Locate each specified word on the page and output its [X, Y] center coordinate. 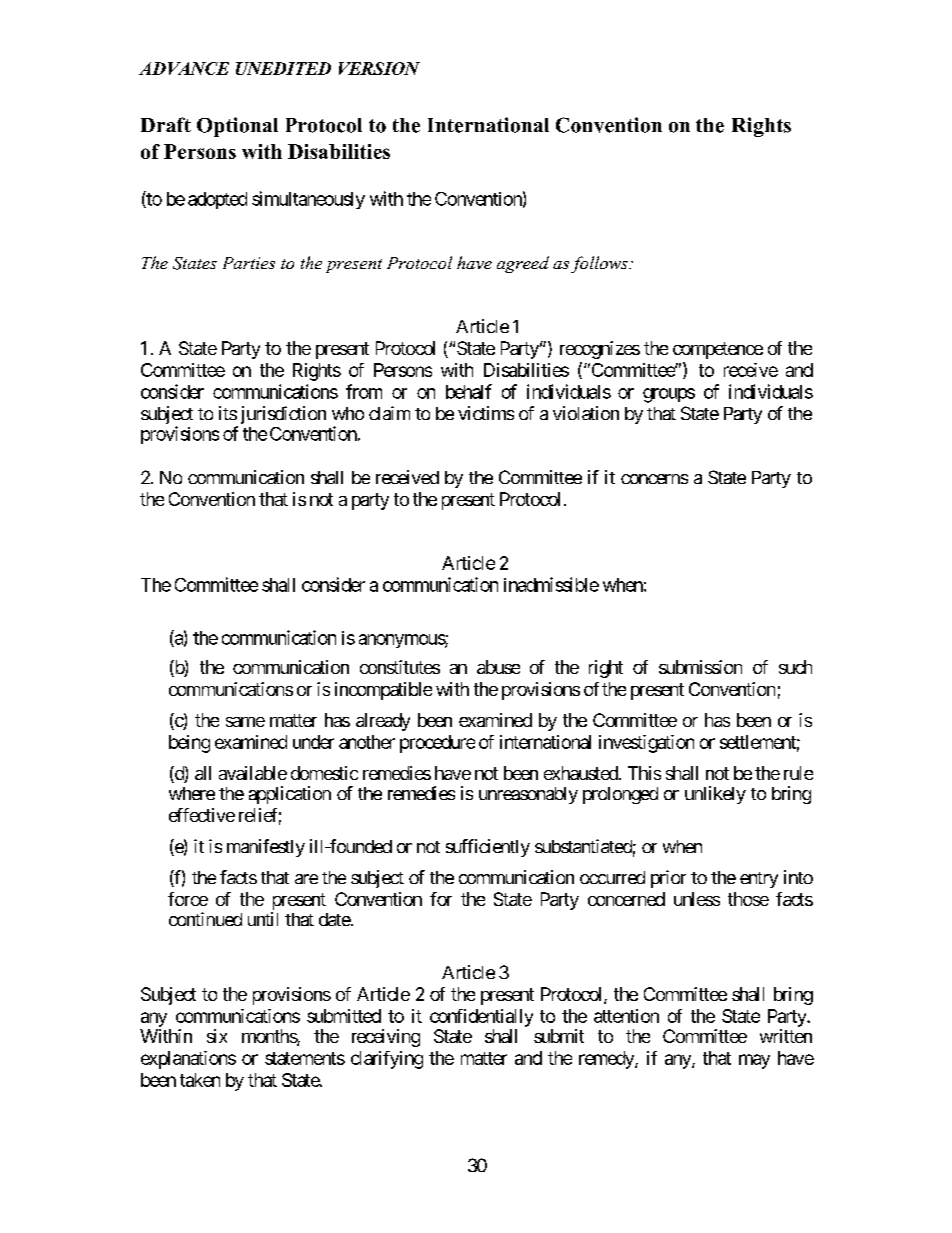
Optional [237, 127]
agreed [523, 264]
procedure [437, 744]
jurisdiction [281, 416]
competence [718, 350]
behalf [469, 391]
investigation [646, 744]
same [245, 722]
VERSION [379, 68]
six [217, 1036]
